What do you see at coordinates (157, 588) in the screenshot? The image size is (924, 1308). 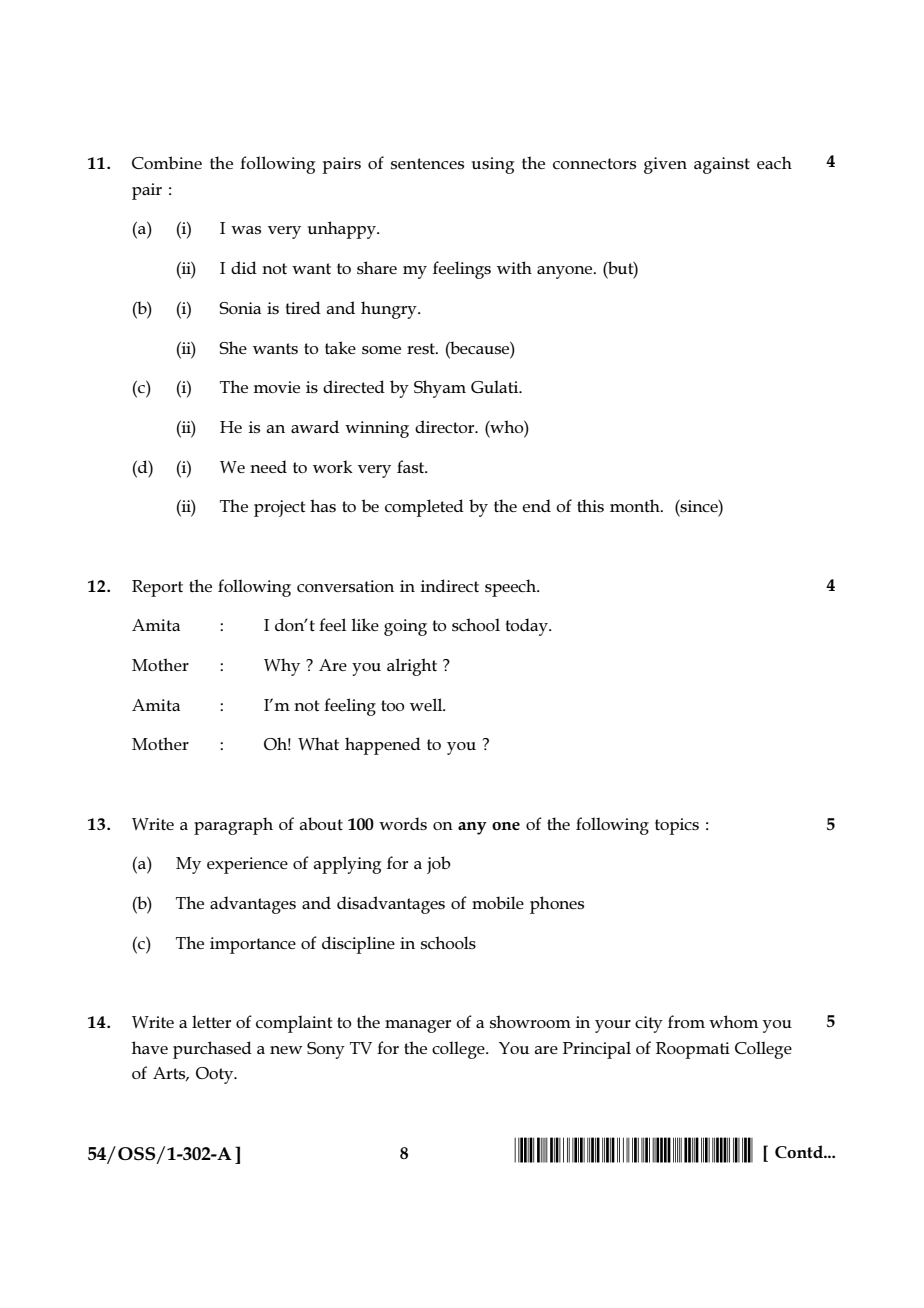 I see `Report` at bounding box center [157, 588].
